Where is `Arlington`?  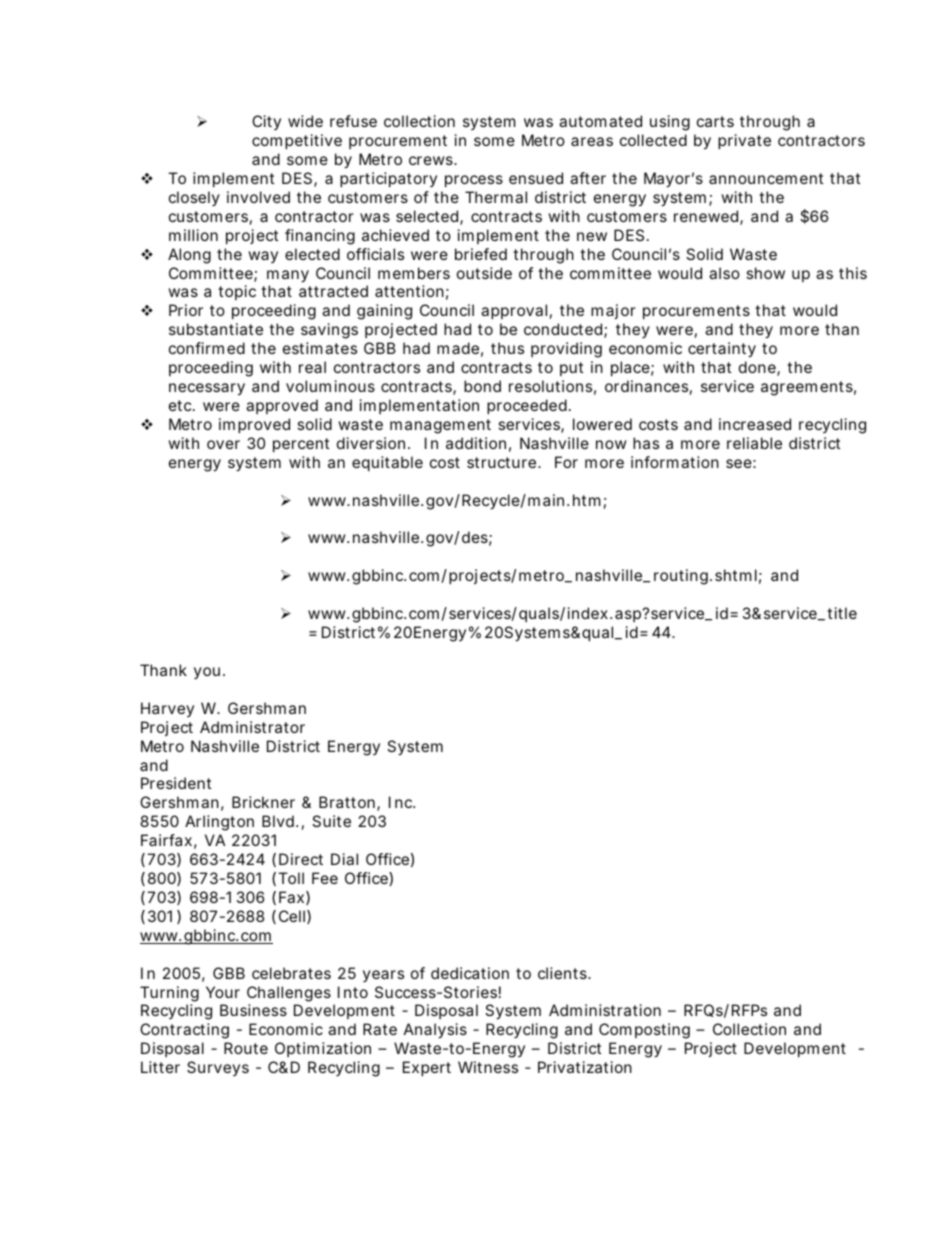 Arlington is located at coordinates (219, 823).
